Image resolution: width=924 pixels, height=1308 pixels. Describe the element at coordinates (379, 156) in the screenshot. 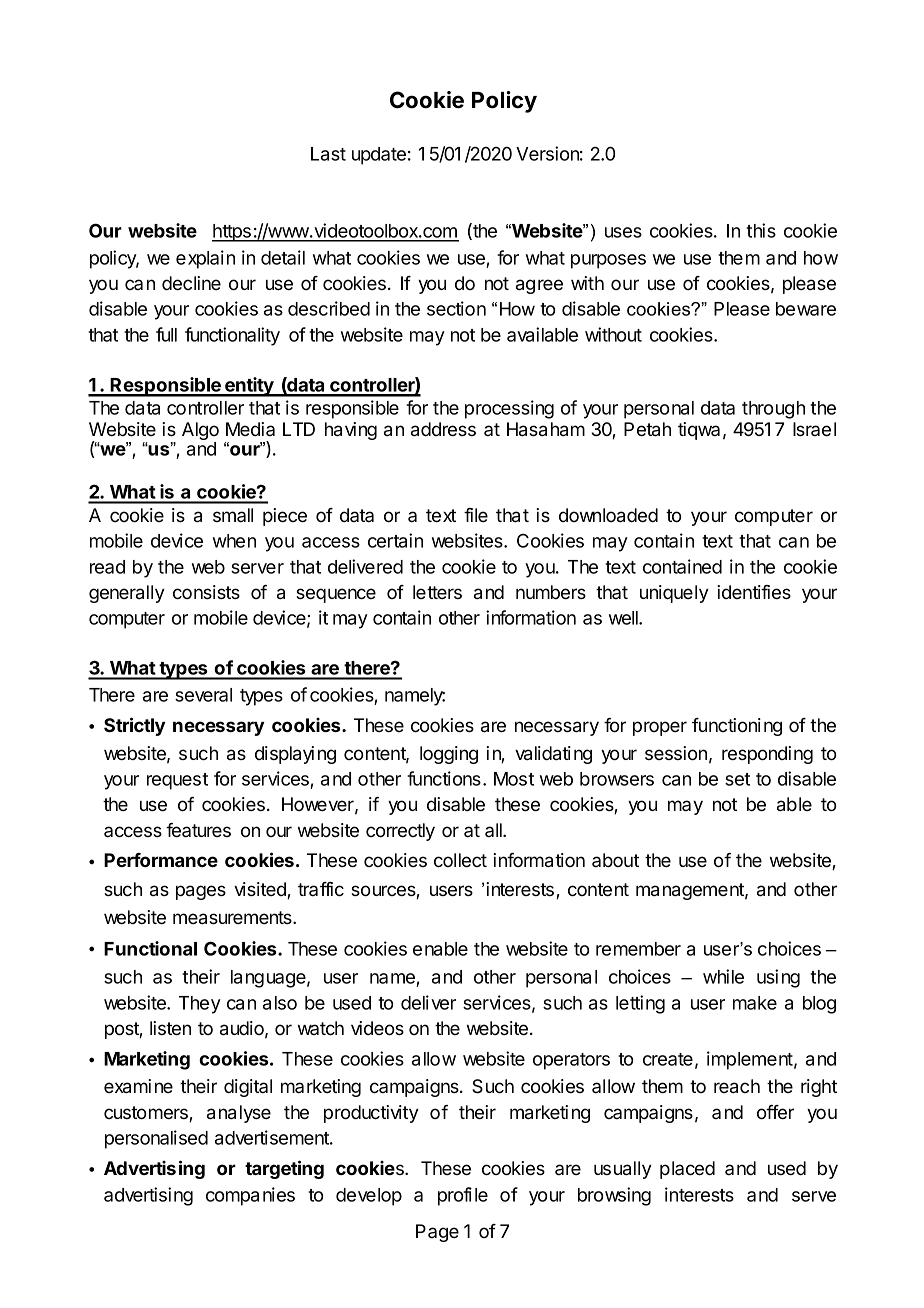

I see `update` at that location.
